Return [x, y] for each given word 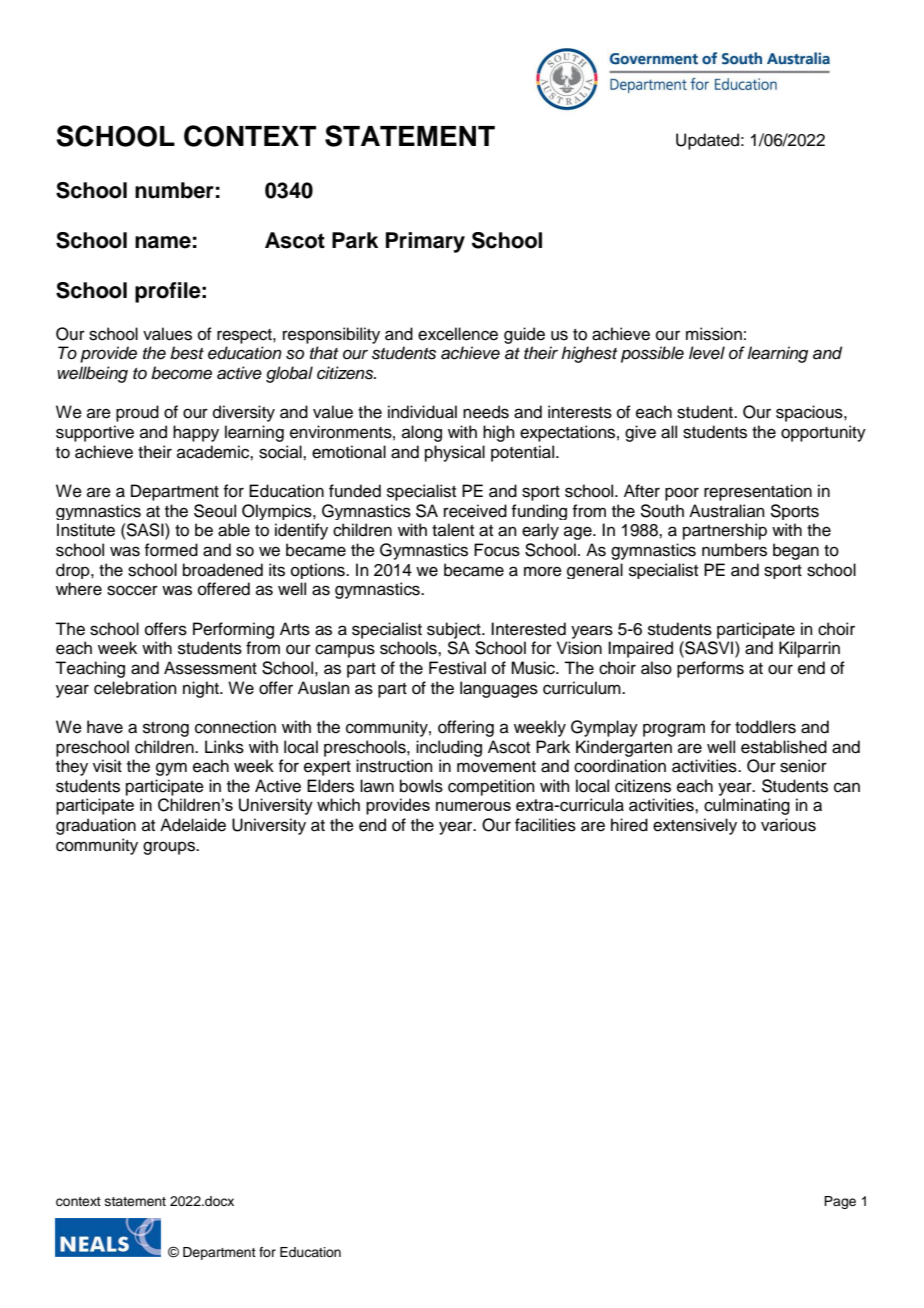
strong [166, 729]
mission [714, 334]
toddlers [765, 727]
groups [170, 848]
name [163, 242]
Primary [425, 242]
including [449, 748]
